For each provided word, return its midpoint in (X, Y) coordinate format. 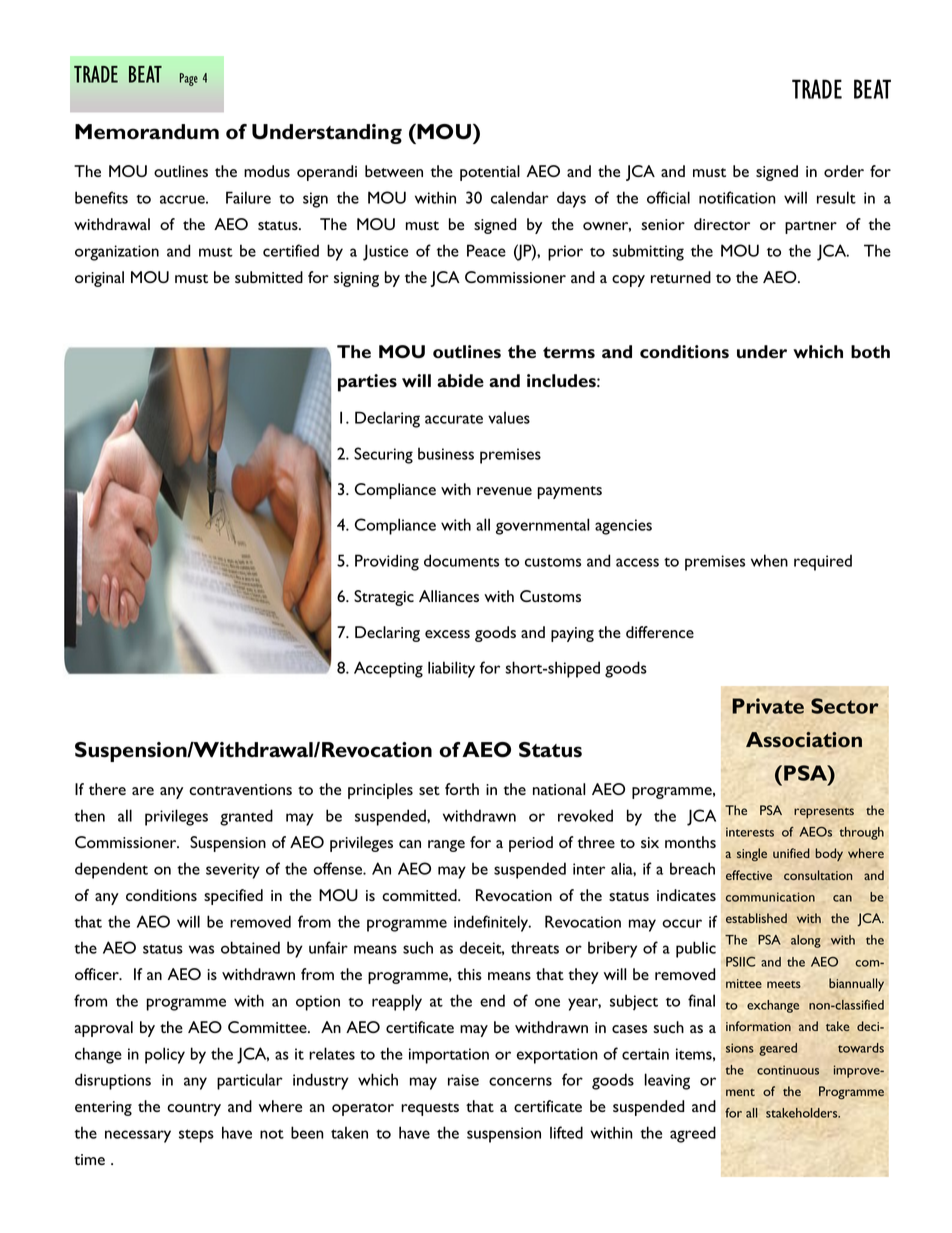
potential (490, 173)
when (769, 560)
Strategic (384, 598)
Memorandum (147, 132)
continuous (788, 1070)
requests (430, 1109)
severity (233, 871)
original (99, 279)
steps (196, 1136)
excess (447, 634)
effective (749, 875)
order (844, 171)
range (446, 846)
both (870, 351)
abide (460, 380)
